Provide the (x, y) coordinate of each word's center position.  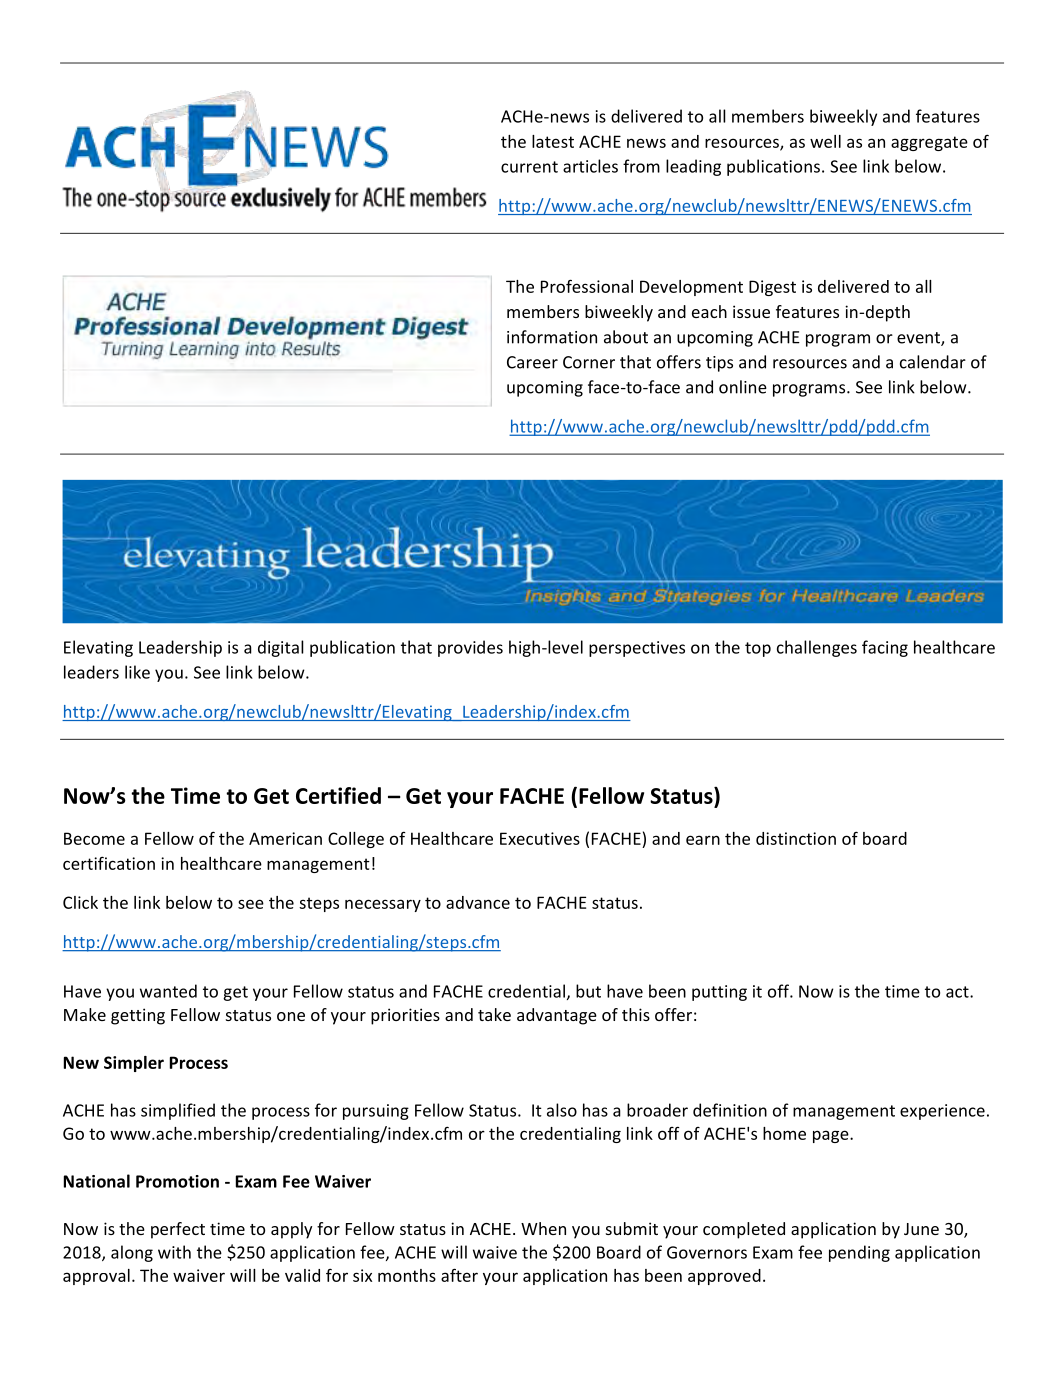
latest (553, 141)
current (529, 167)
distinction (796, 838)
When (543, 1228)
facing (885, 648)
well (825, 141)
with (174, 1252)
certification (109, 863)
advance (478, 902)
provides (470, 648)
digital (281, 648)
